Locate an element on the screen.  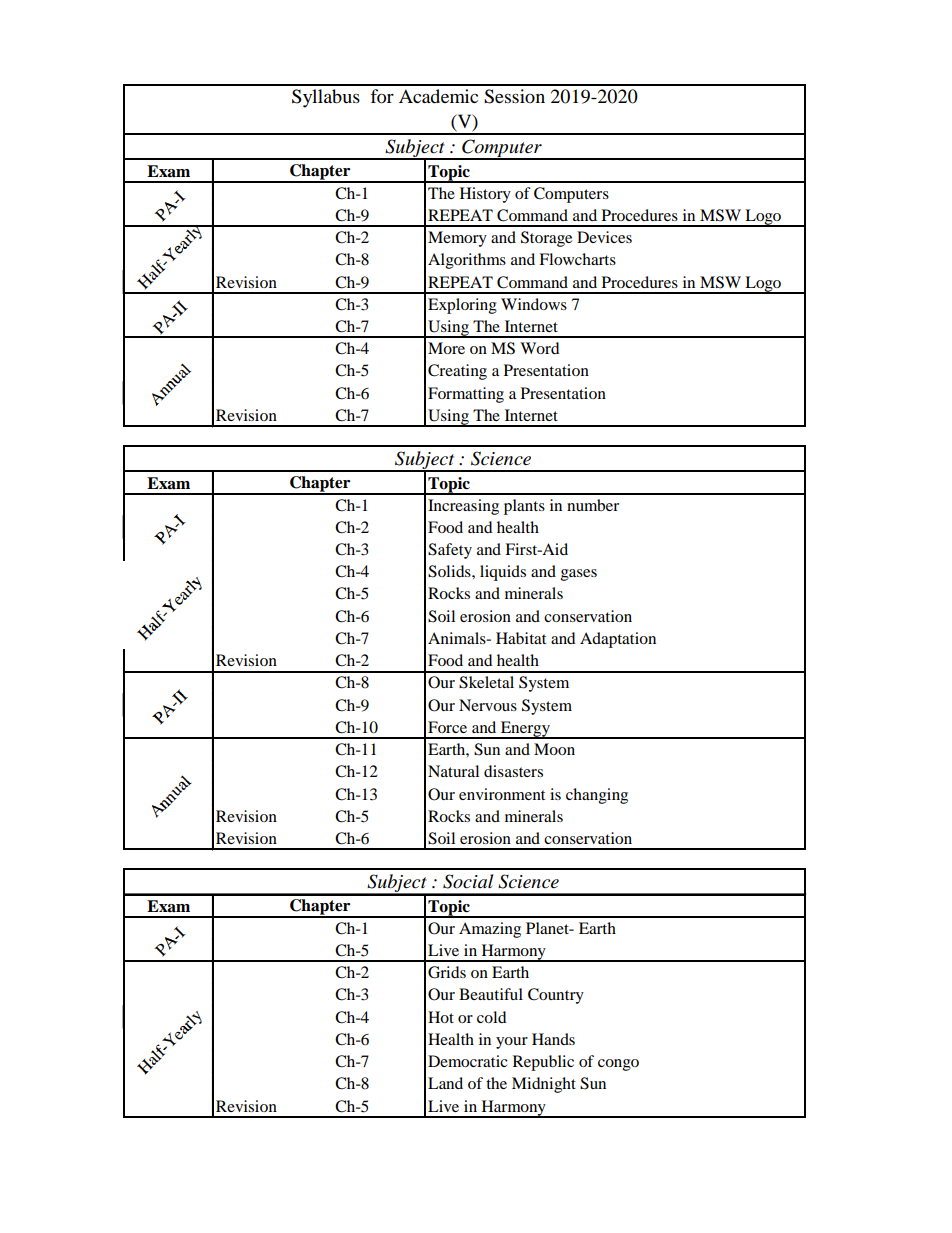
Republic is located at coordinates (543, 1063).
